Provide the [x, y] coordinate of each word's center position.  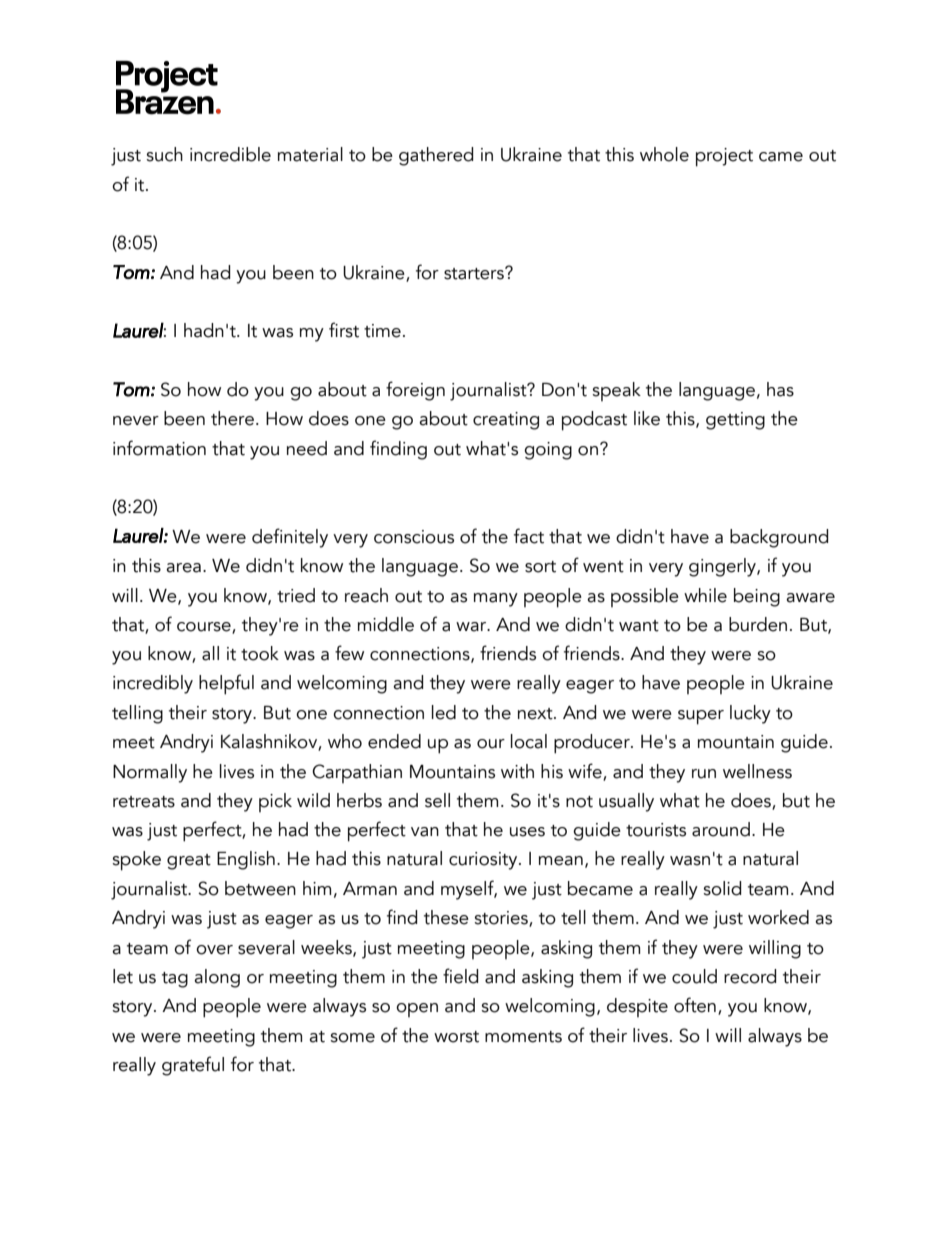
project [724, 157]
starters [475, 273]
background [779, 538]
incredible [230, 154]
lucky [750, 714]
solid [722, 888]
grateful [193, 1066]
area [183, 568]
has [780, 389]
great [189, 862]
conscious [414, 537]
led [444, 712]
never [136, 421]
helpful [226, 684]
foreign [415, 391]
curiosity [484, 861]
